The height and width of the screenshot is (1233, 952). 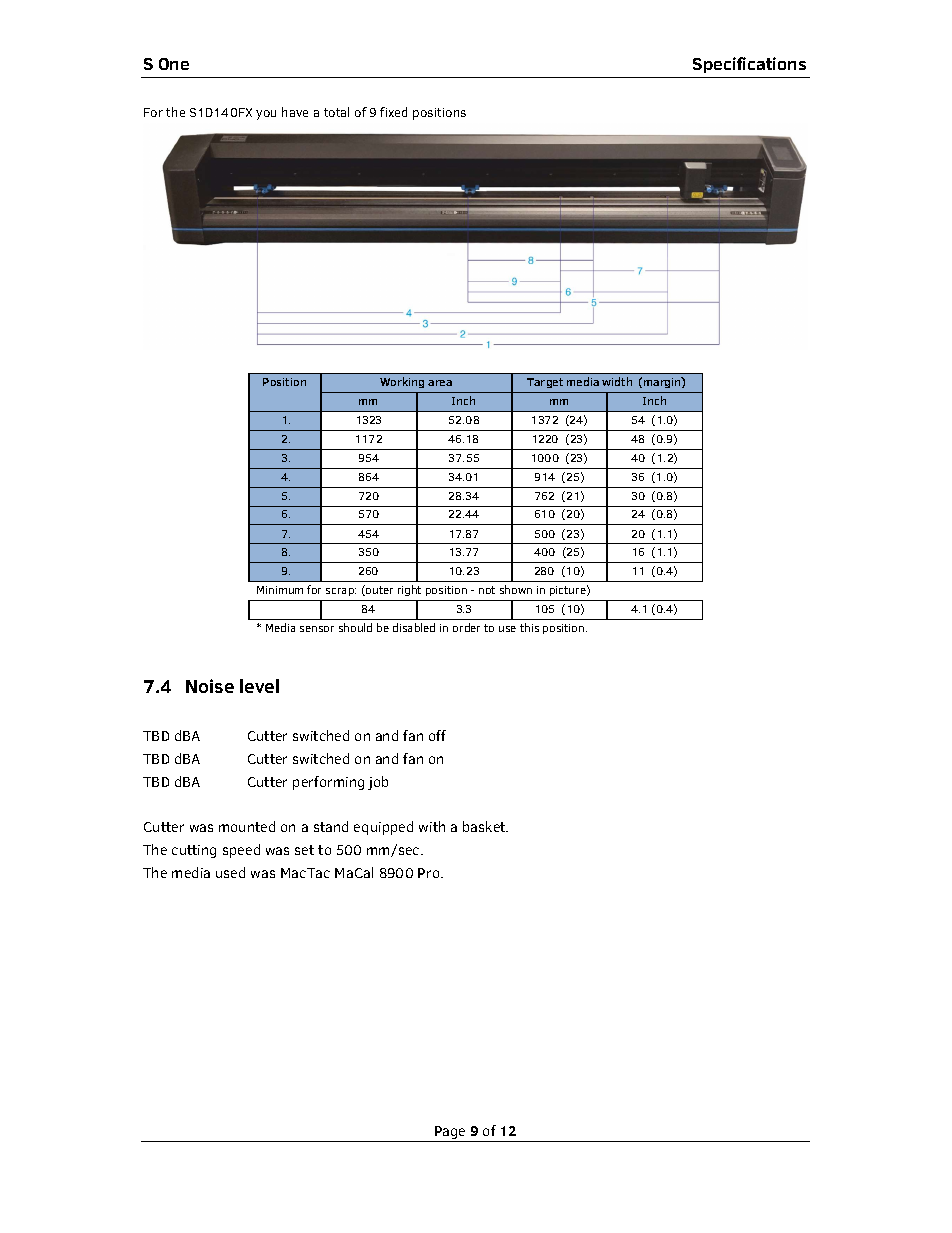 I want to click on off, so click(x=437, y=735).
